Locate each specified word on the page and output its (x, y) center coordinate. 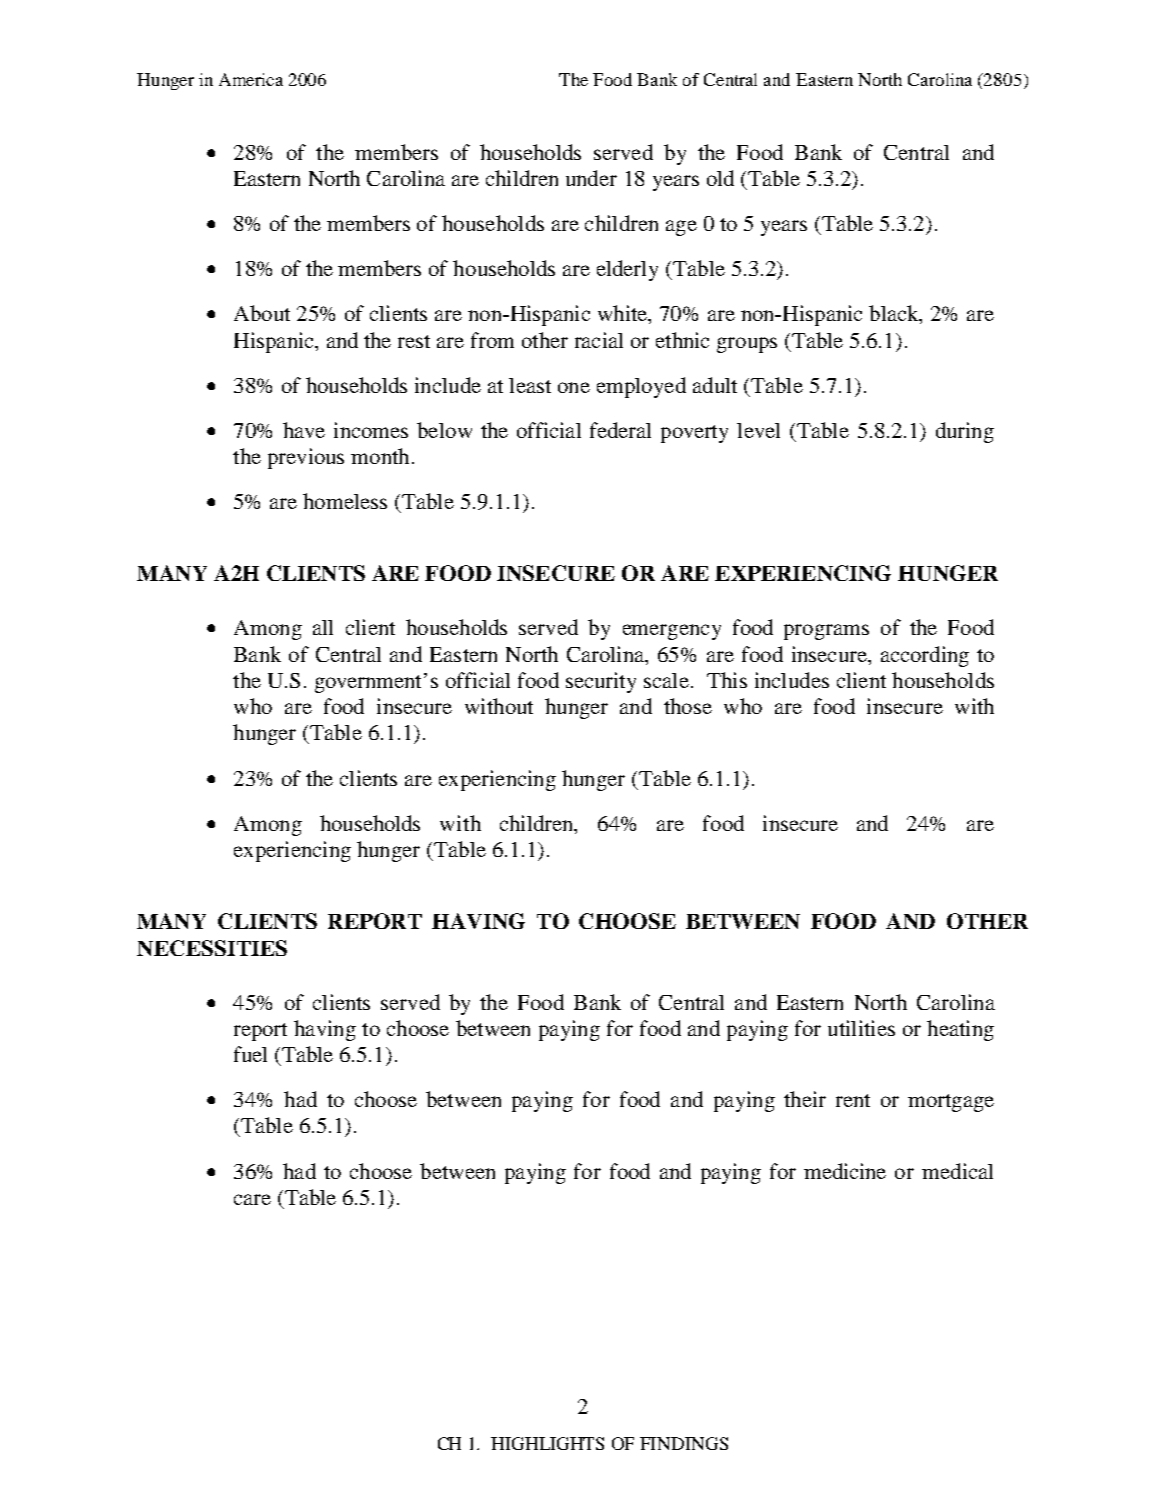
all (323, 627)
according (925, 656)
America (251, 79)
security (601, 682)
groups (747, 345)
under (591, 178)
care (252, 1199)
